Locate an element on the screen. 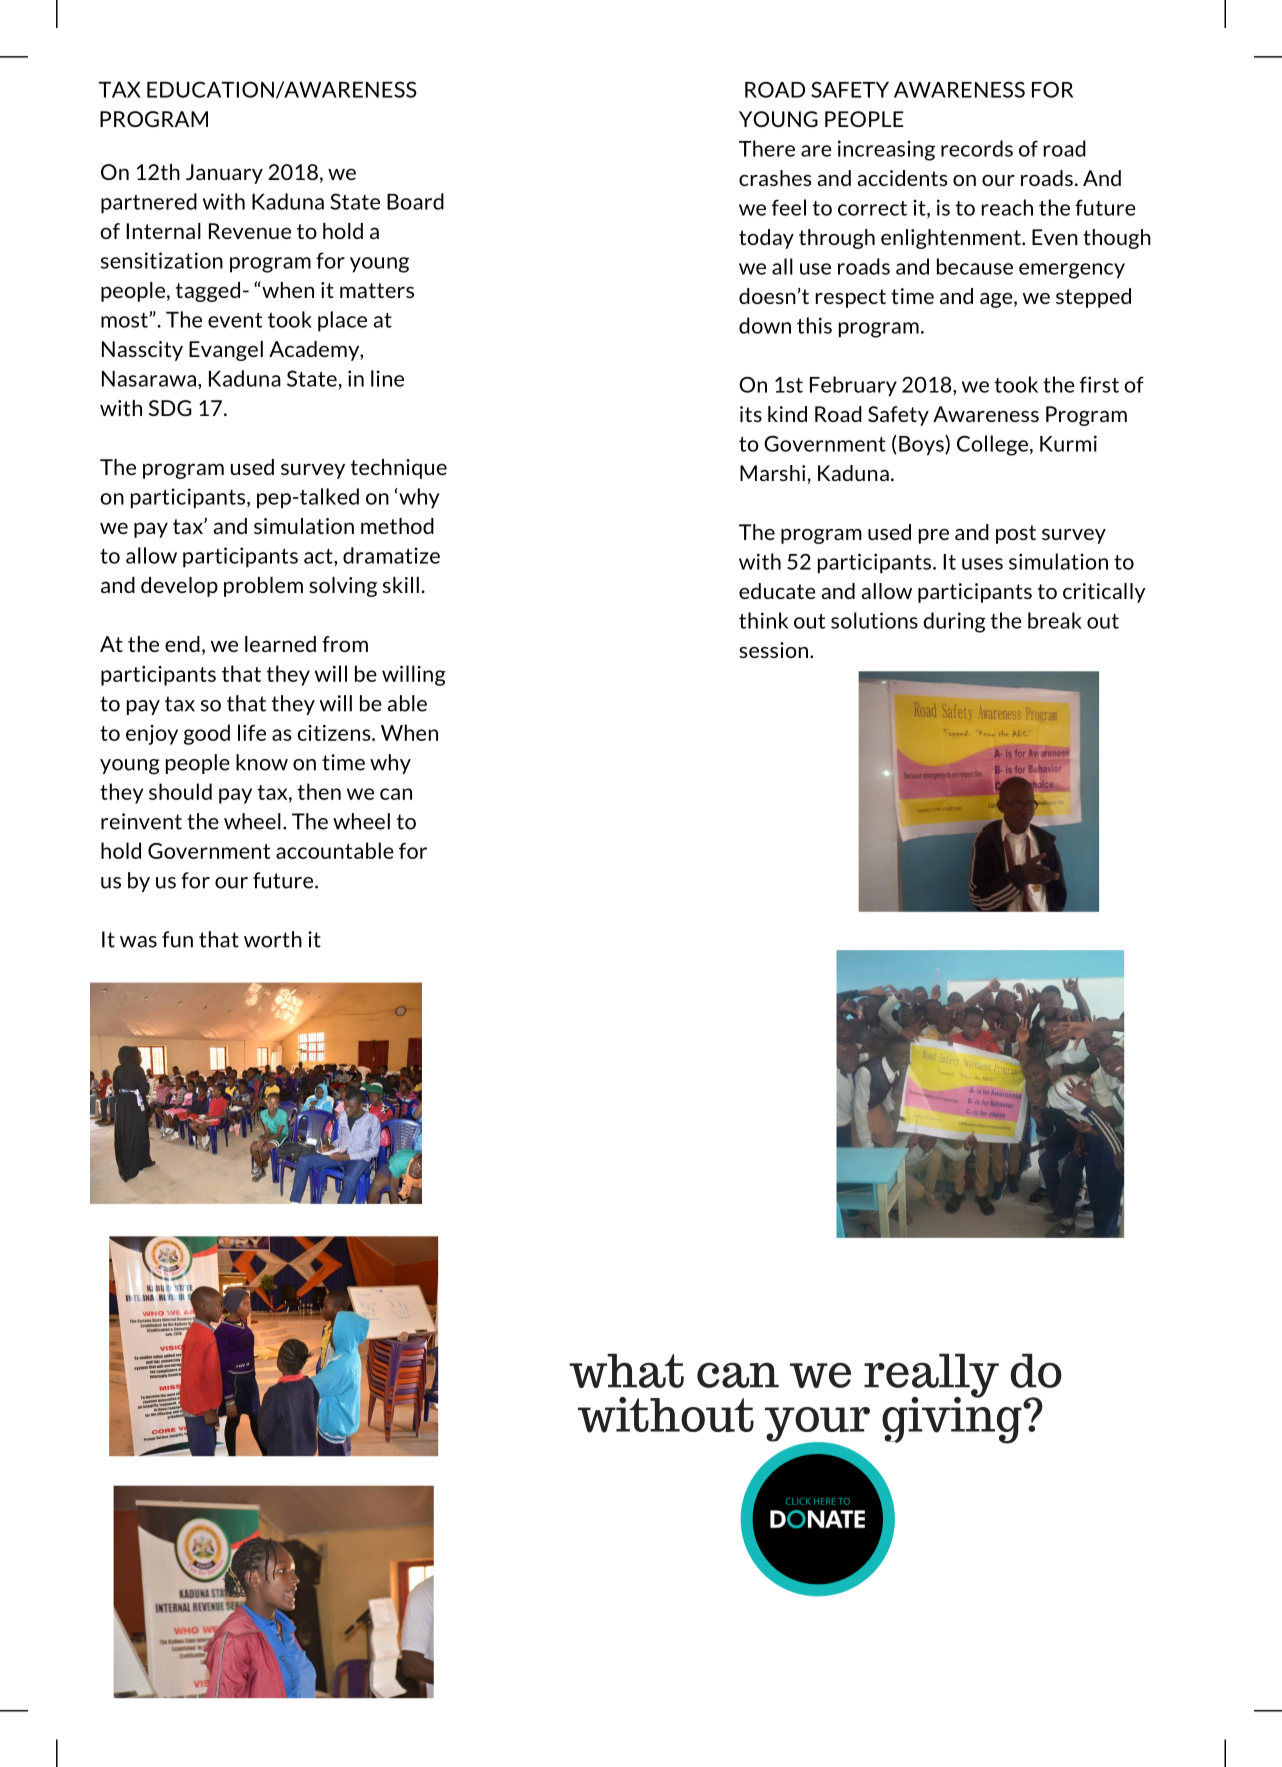  problem is located at coordinates (263, 587).
